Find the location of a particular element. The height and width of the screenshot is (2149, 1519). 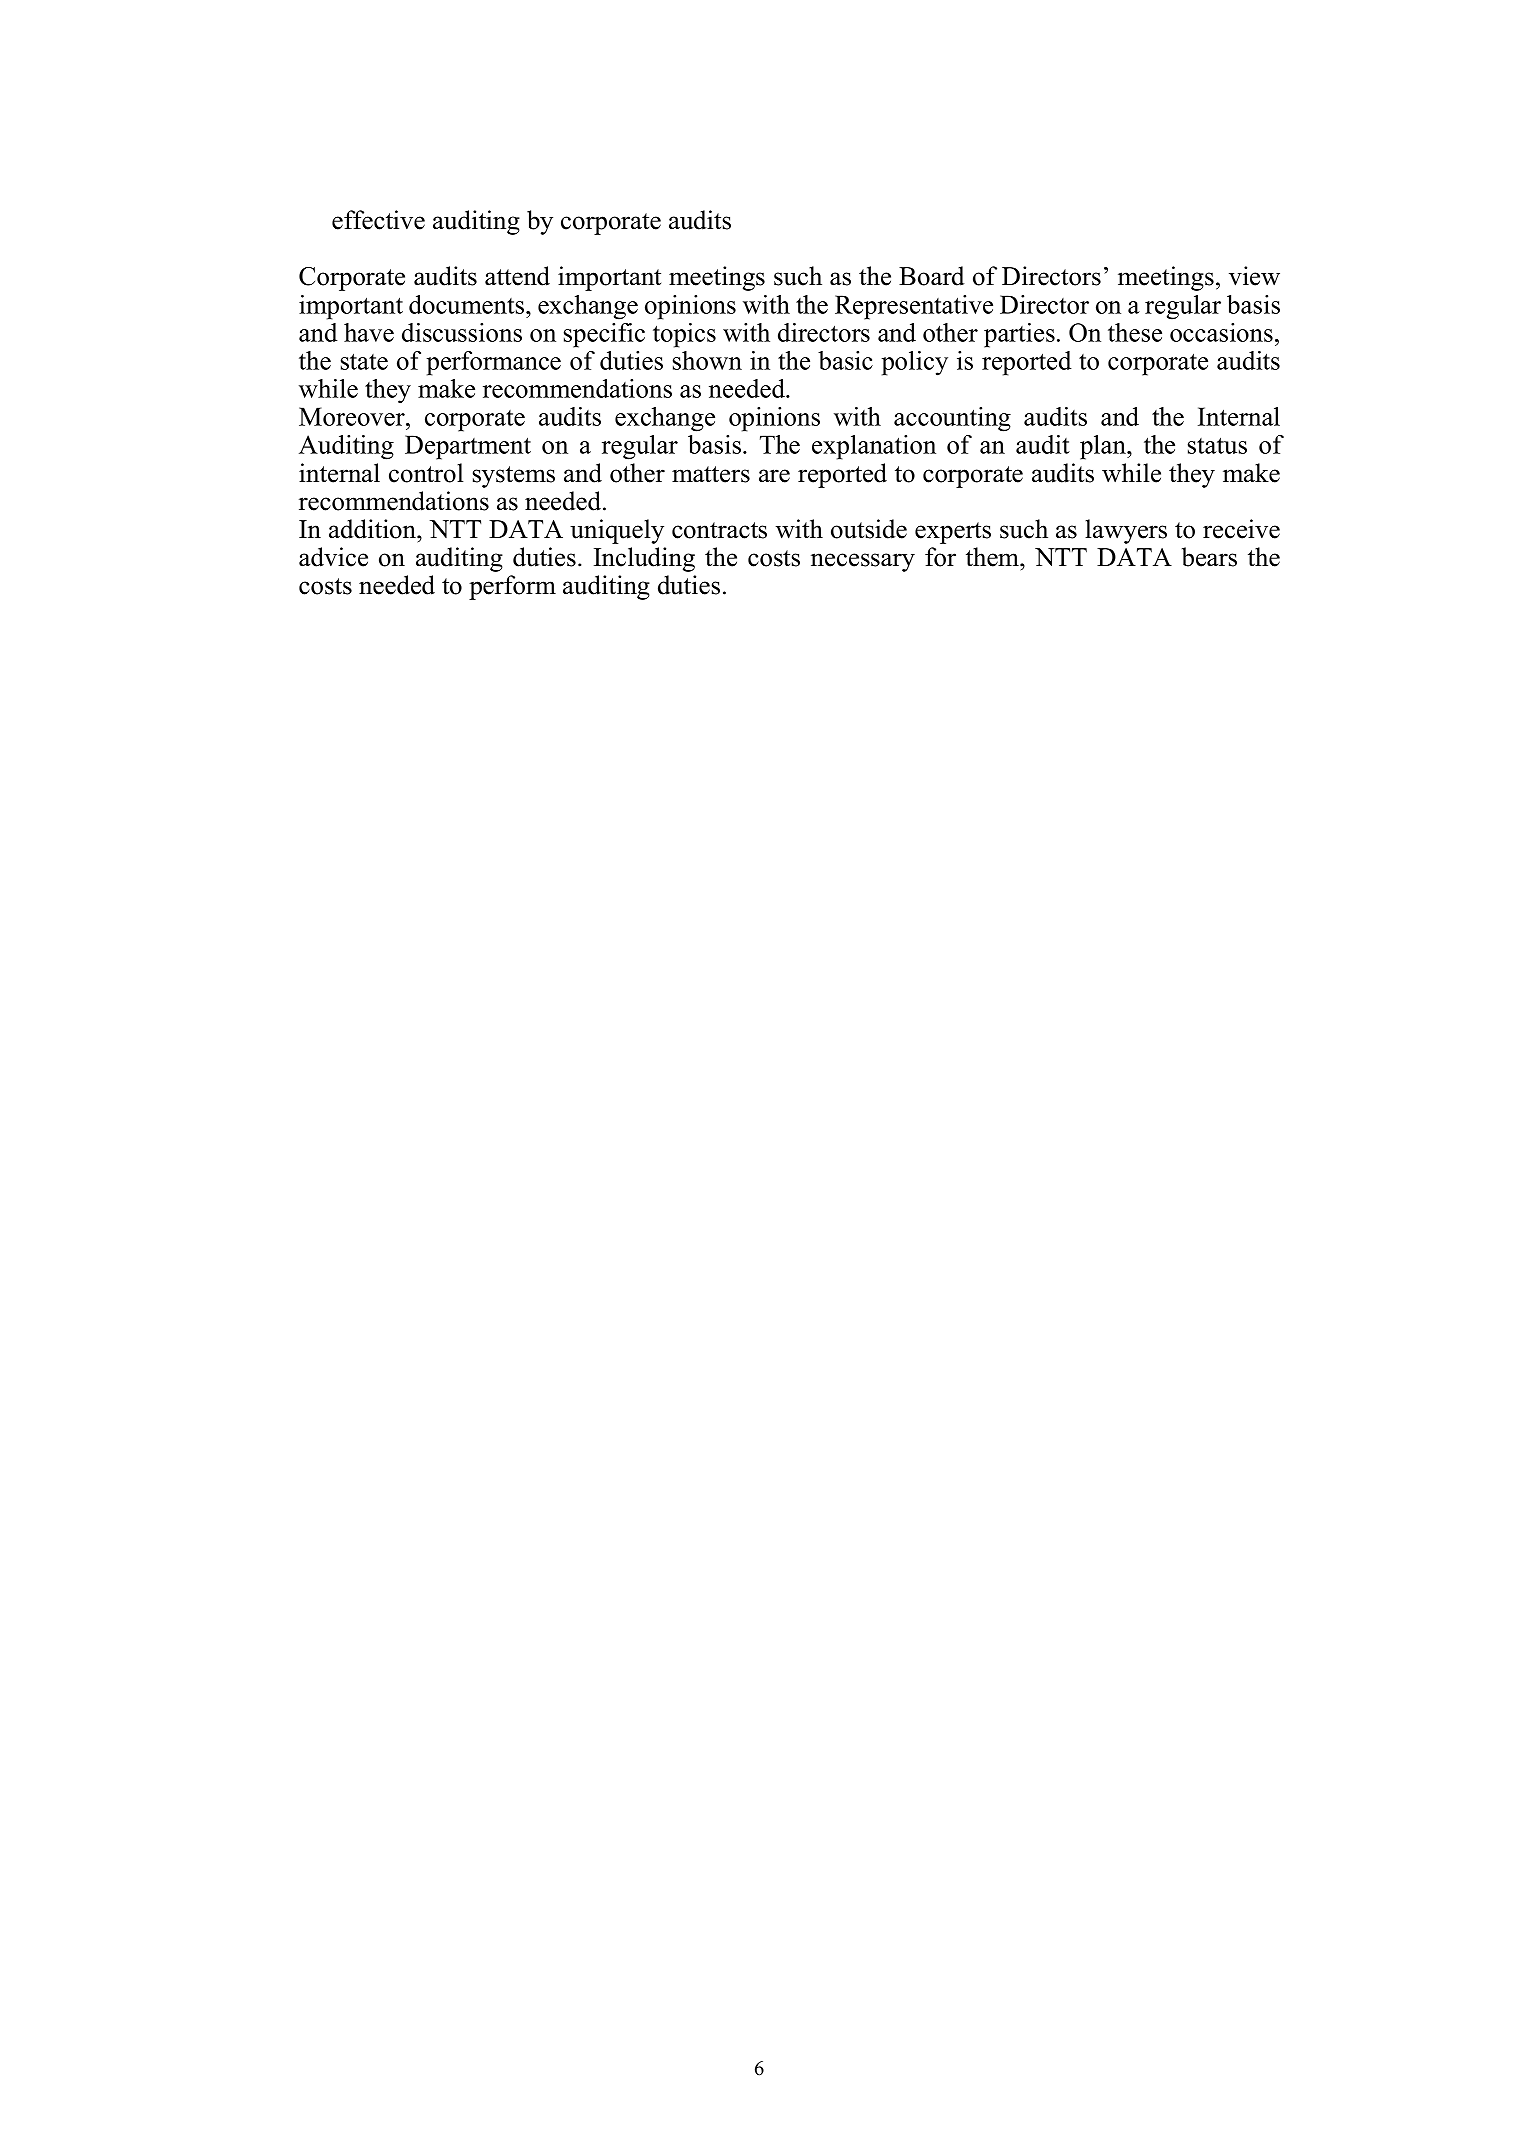

bears is located at coordinates (1209, 557).
